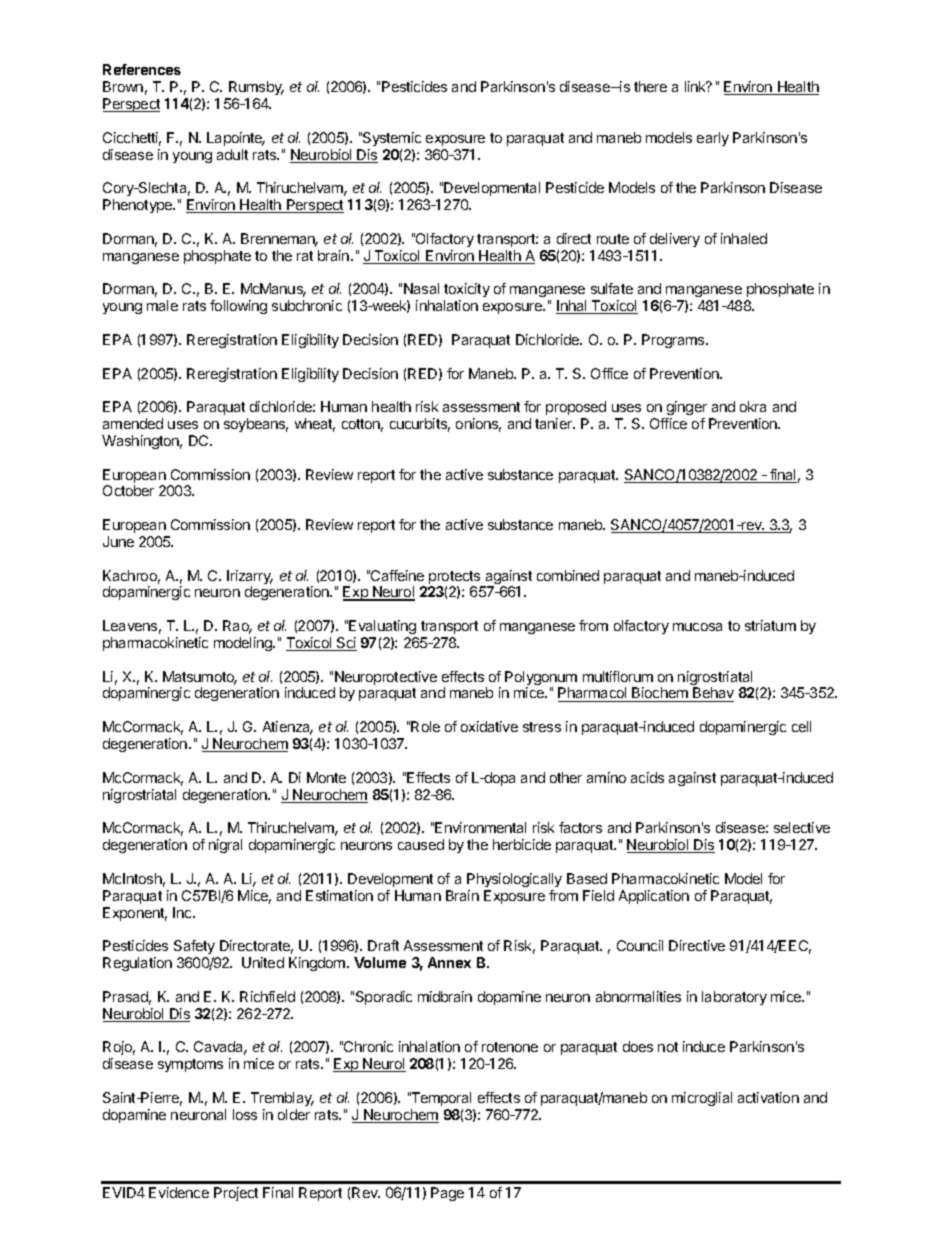 The height and width of the image is (1233, 952). I want to click on okra, so click(753, 406).
